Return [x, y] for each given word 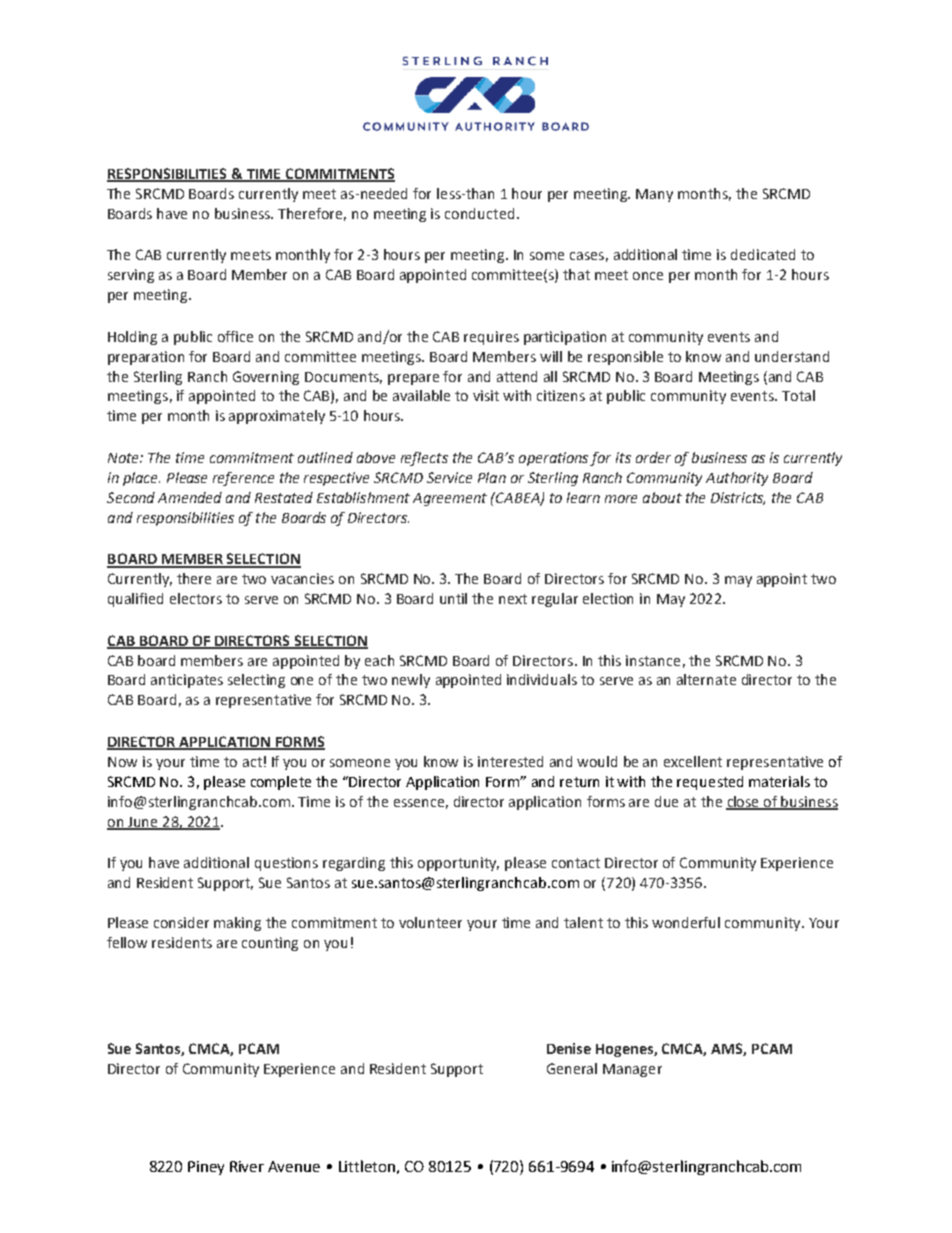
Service [449, 477]
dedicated [763, 254]
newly [411, 681]
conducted [479, 213]
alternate [706, 679]
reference [243, 479]
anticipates [187, 681]
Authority [737, 479]
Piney [206, 1168]
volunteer [430, 922]
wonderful [686, 922]
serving [131, 276]
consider [181, 922]
